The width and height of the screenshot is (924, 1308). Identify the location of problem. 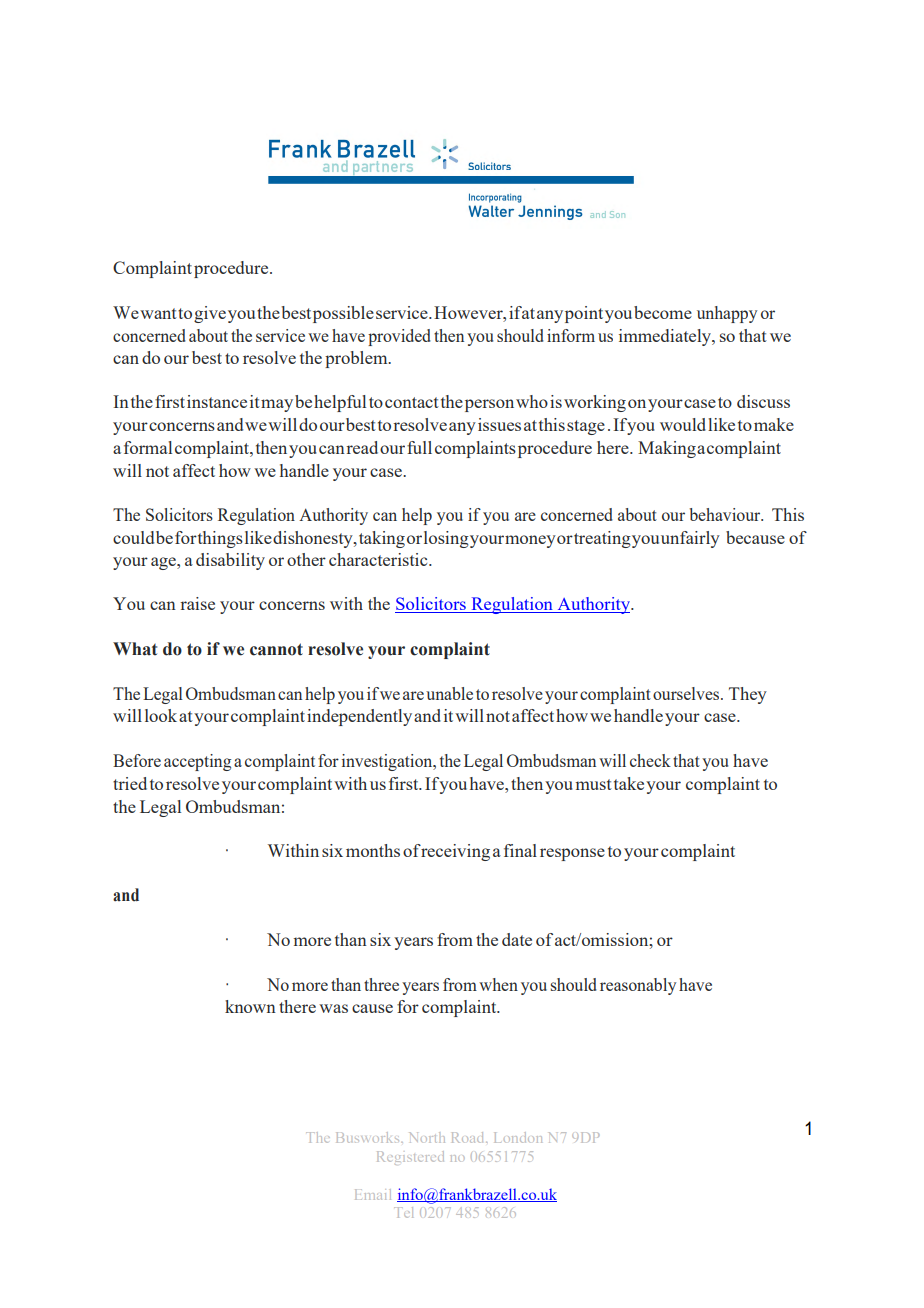
(357, 359).
